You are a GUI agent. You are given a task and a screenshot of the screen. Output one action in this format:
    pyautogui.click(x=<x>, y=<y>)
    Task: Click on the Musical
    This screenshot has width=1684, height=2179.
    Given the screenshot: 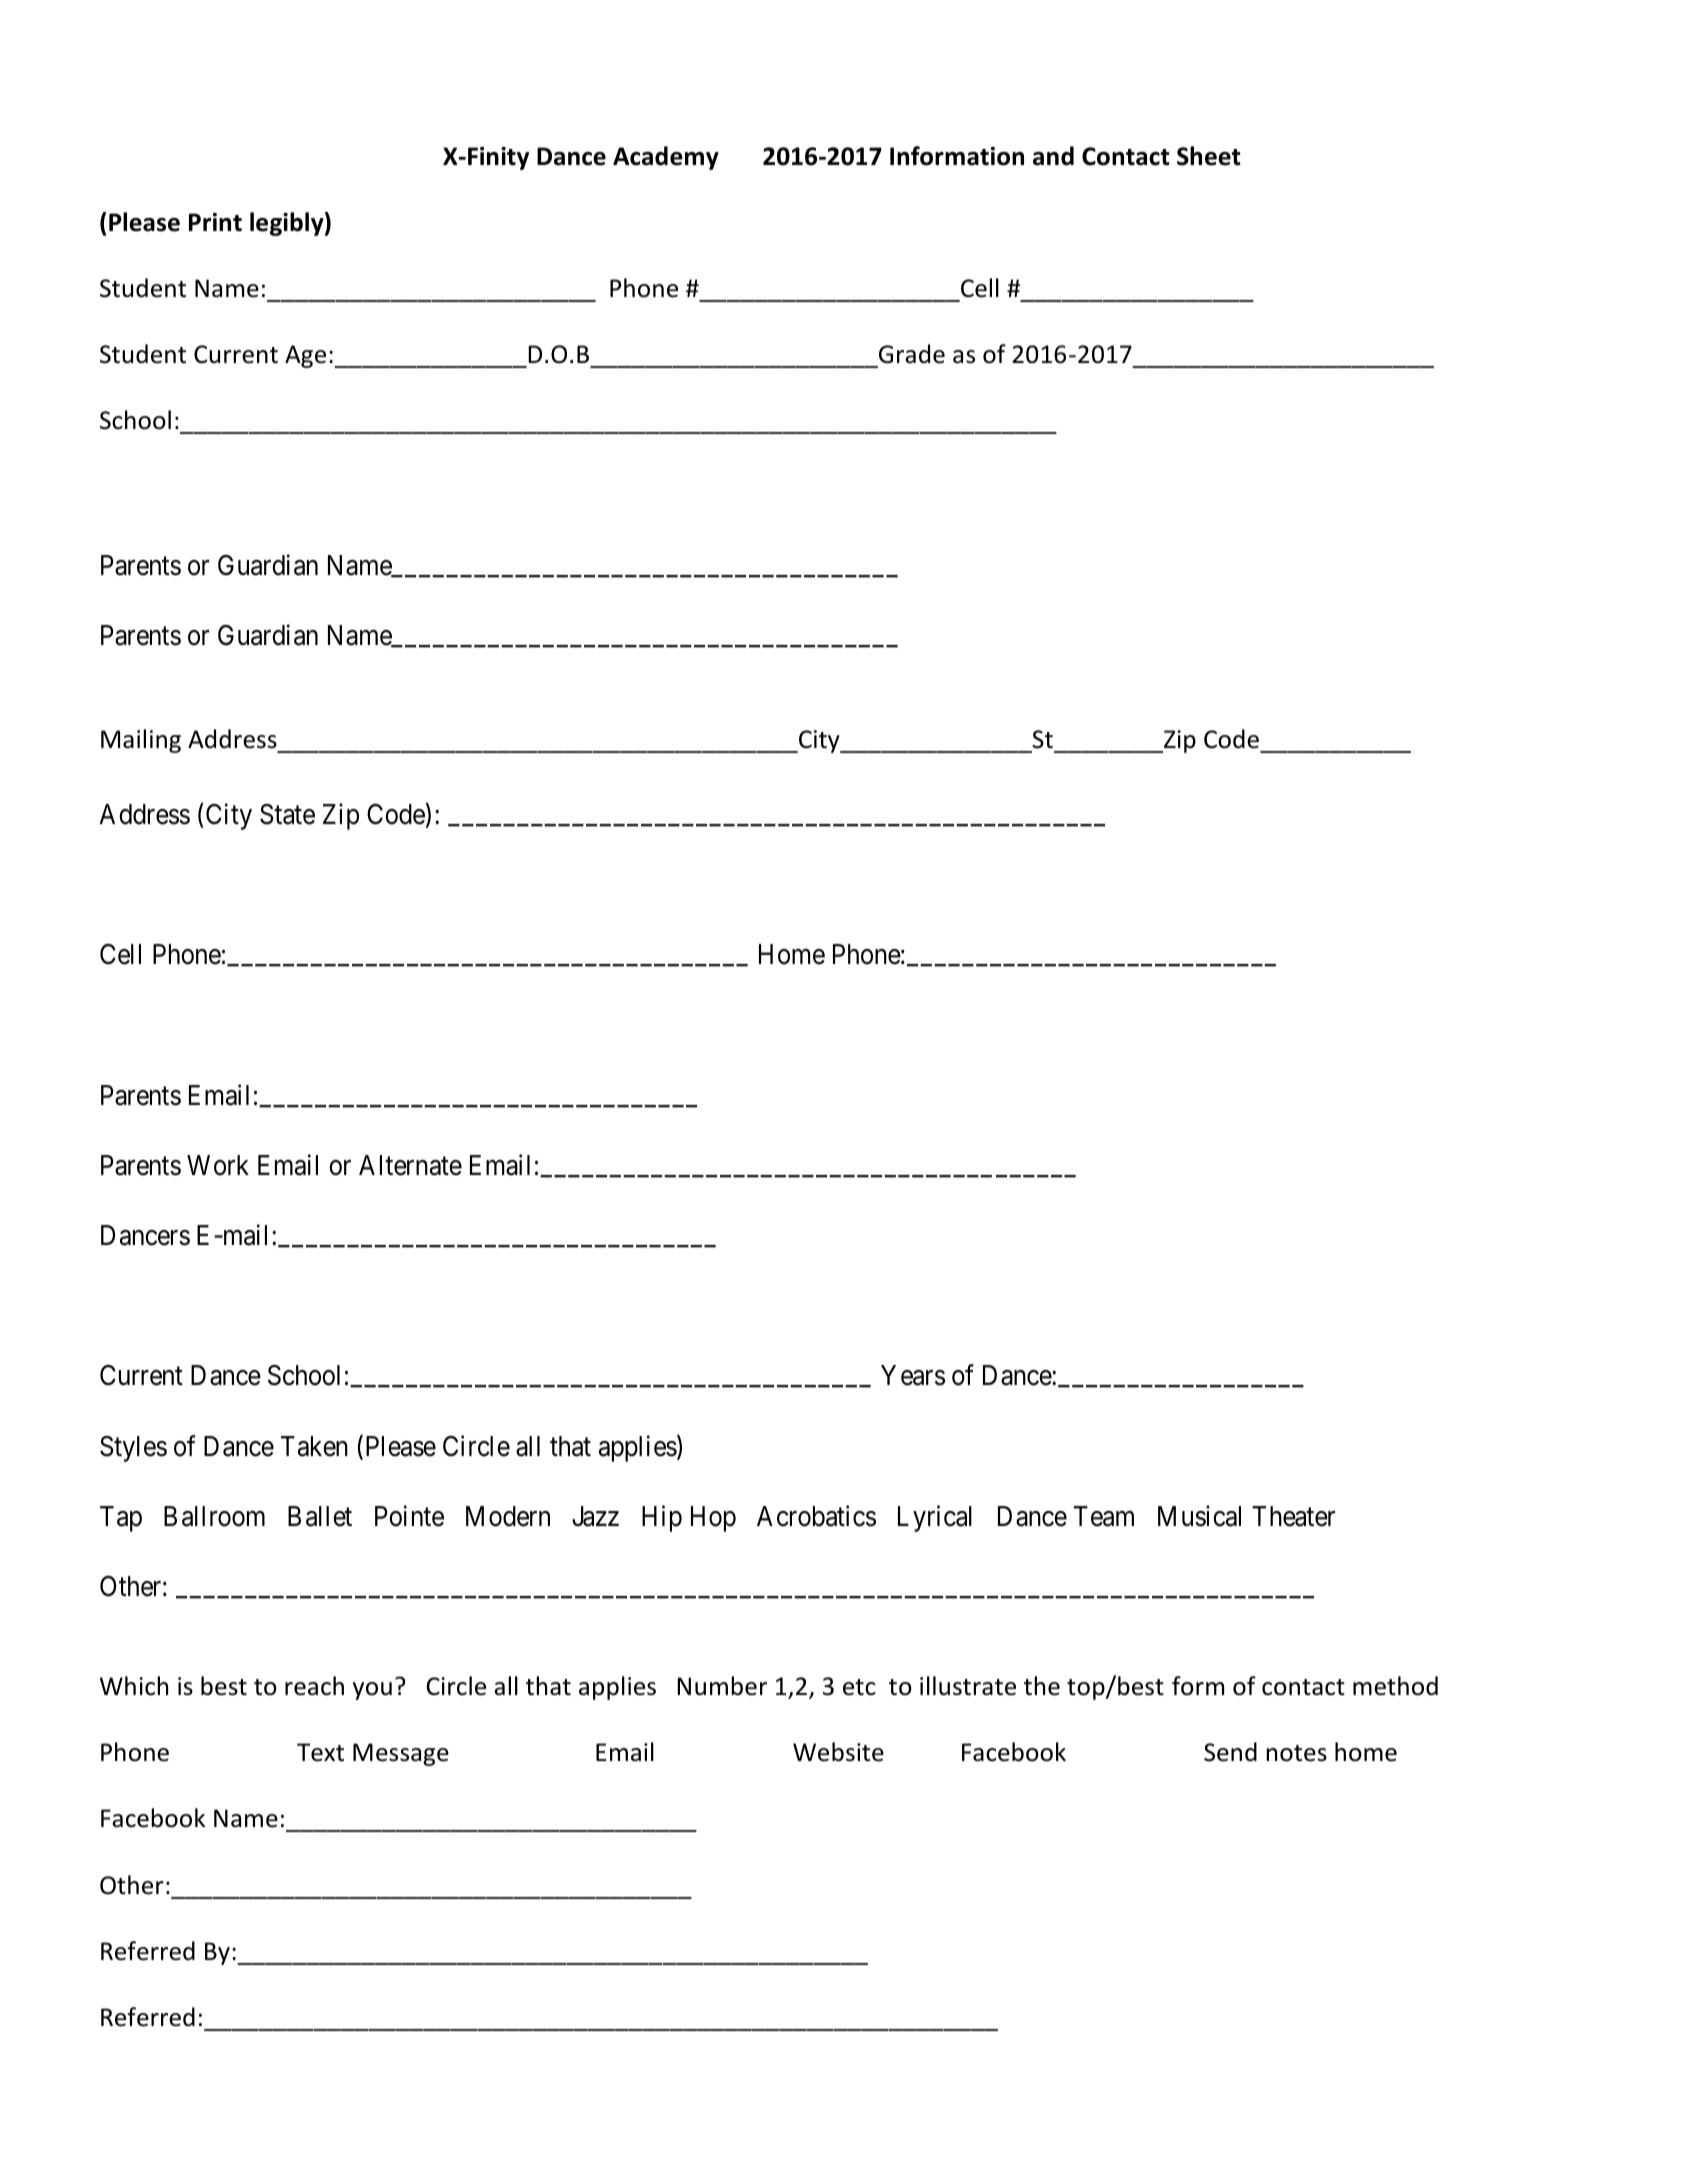 What is the action you would take?
    pyautogui.click(x=1199, y=1516)
